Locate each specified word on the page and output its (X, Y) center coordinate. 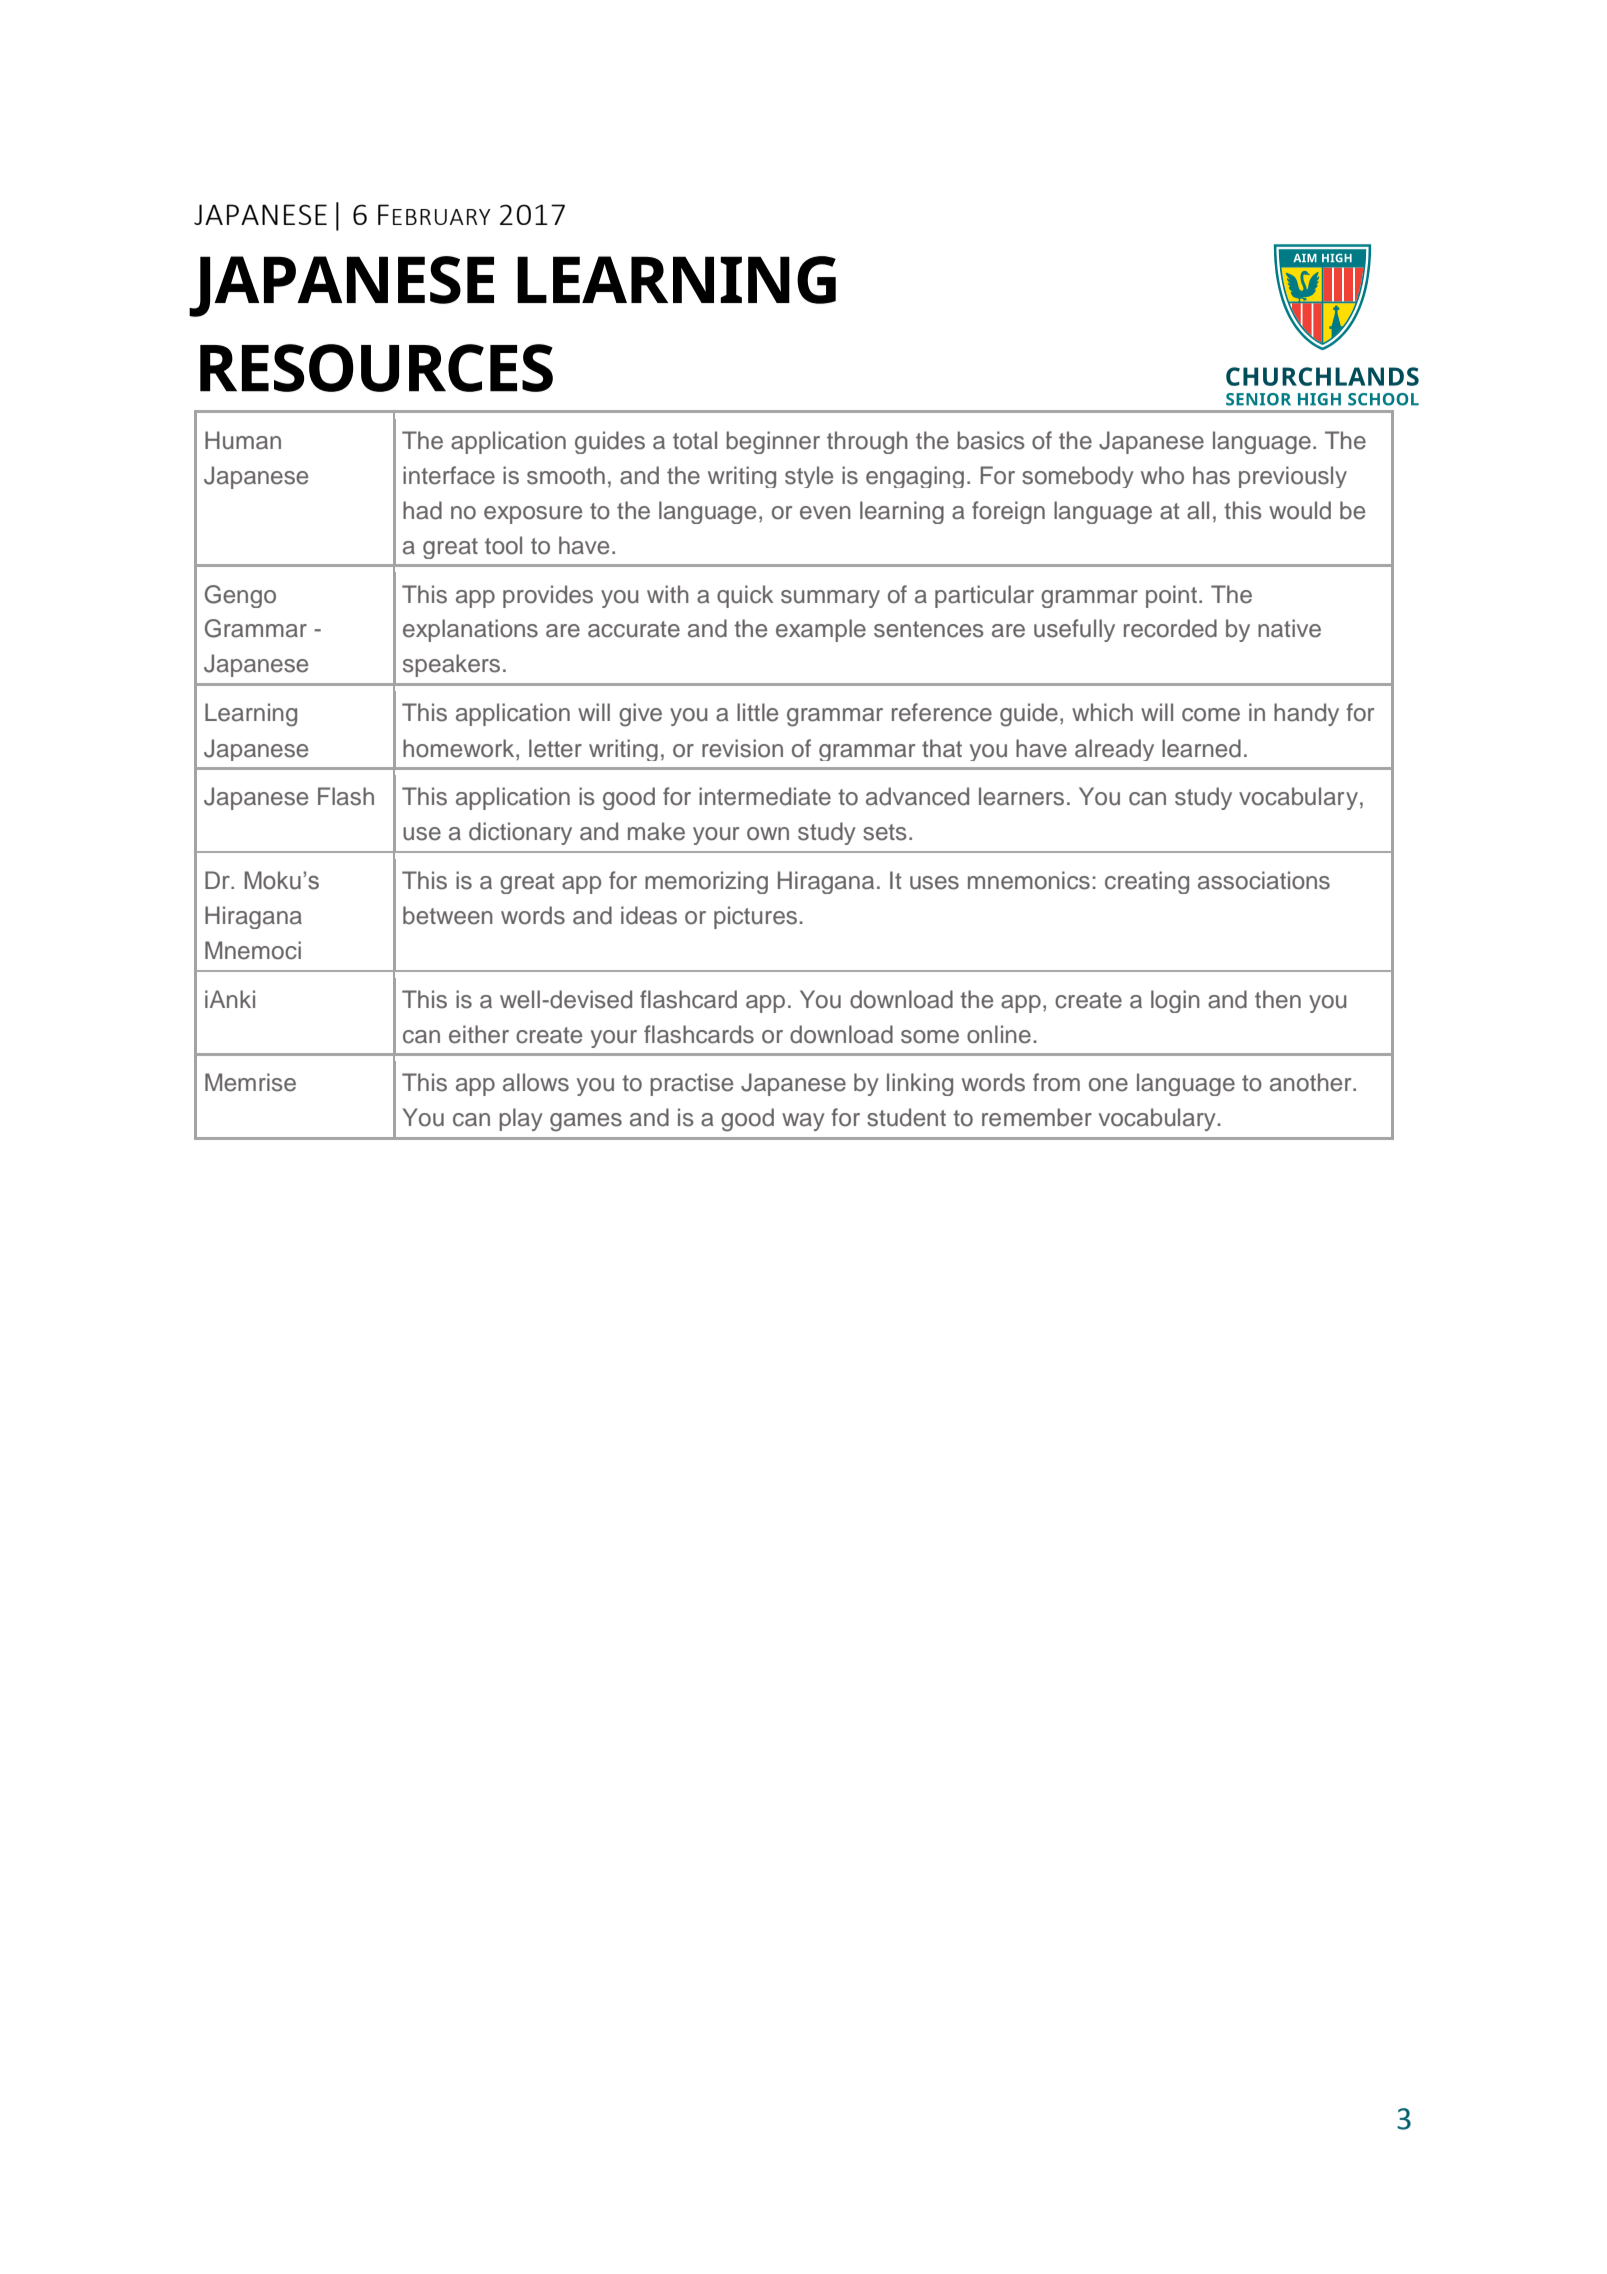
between (448, 915)
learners (1021, 796)
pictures (755, 917)
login (1175, 1001)
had (422, 510)
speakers (451, 665)
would (1300, 510)
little (757, 712)
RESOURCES (376, 368)
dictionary (520, 833)
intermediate (765, 796)
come (1211, 715)
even (825, 513)
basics (991, 440)
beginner (773, 442)
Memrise (250, 1082)
